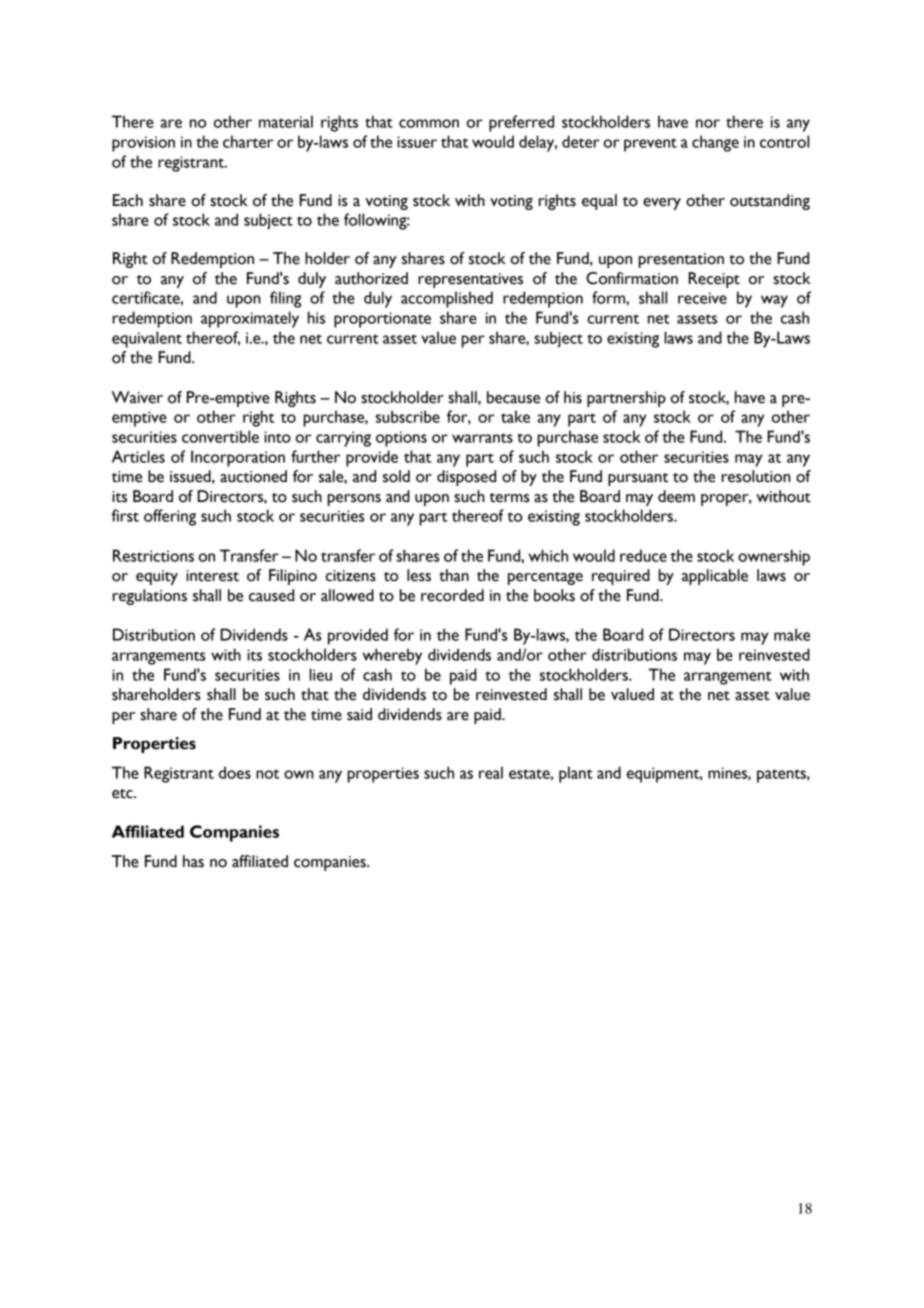  I want to click on does, so click(235, 772).
